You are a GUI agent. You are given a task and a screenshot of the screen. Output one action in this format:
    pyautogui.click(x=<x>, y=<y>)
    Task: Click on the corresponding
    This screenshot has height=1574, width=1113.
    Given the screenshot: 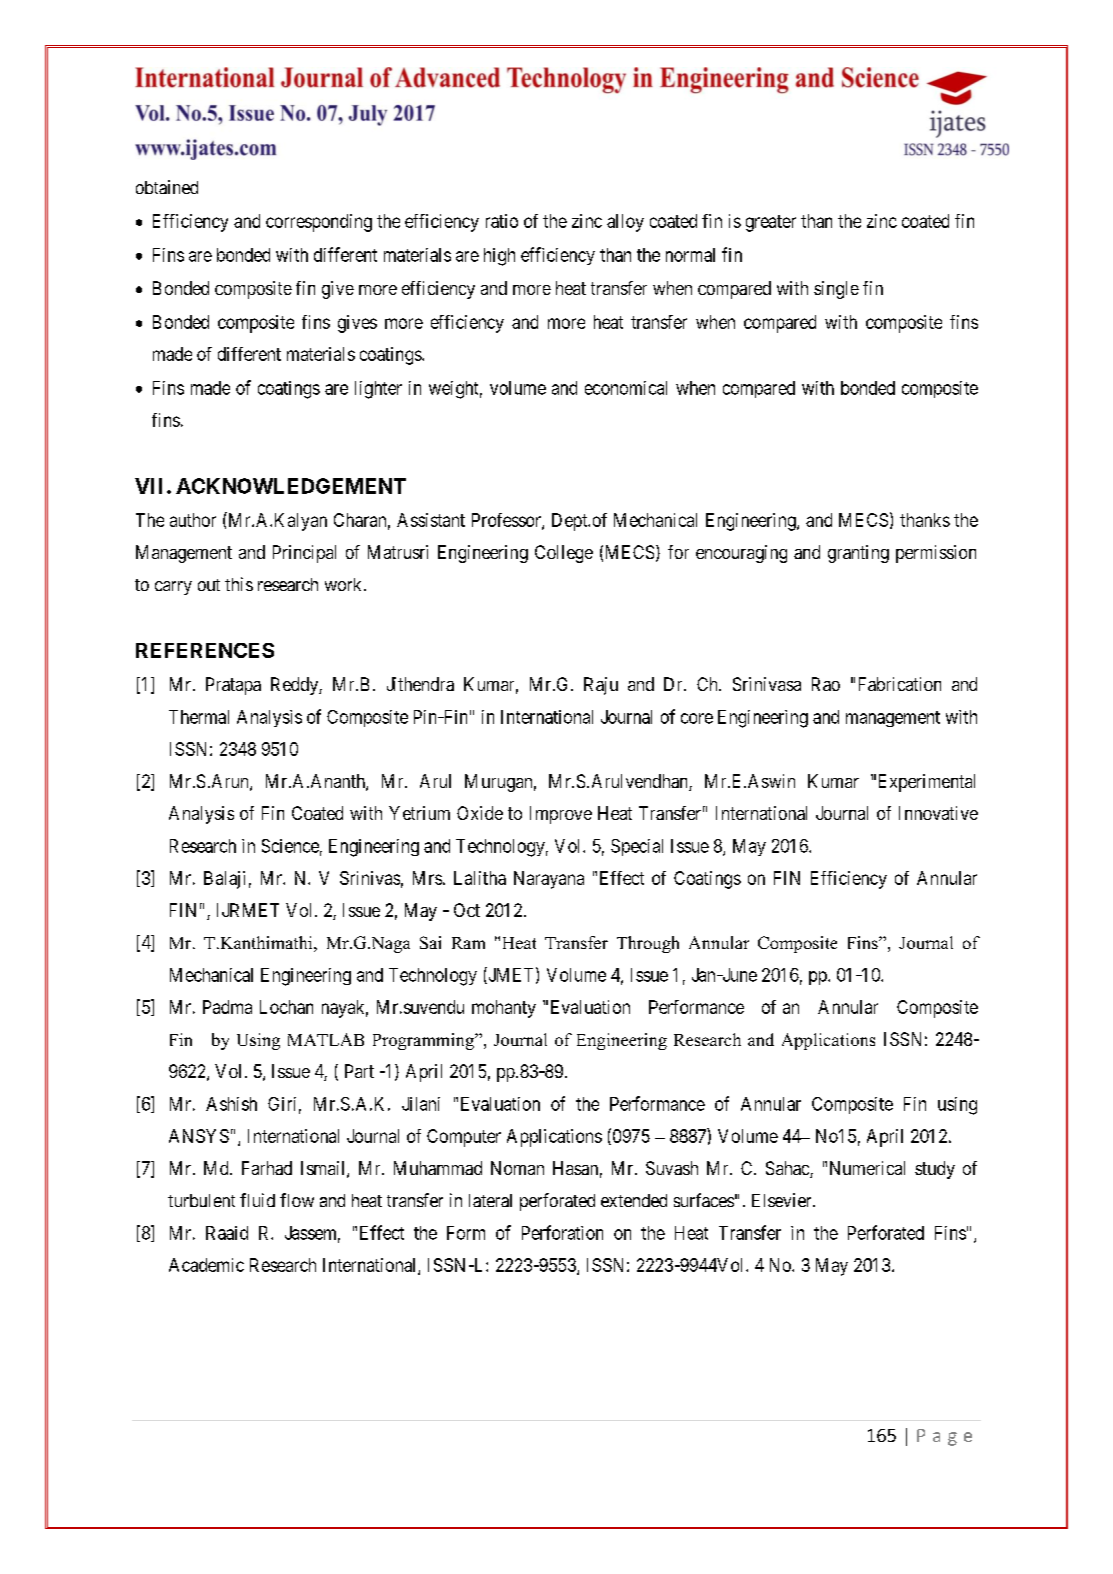 What is the action you would take?
    pyautogui.click(x=319, y=223)
